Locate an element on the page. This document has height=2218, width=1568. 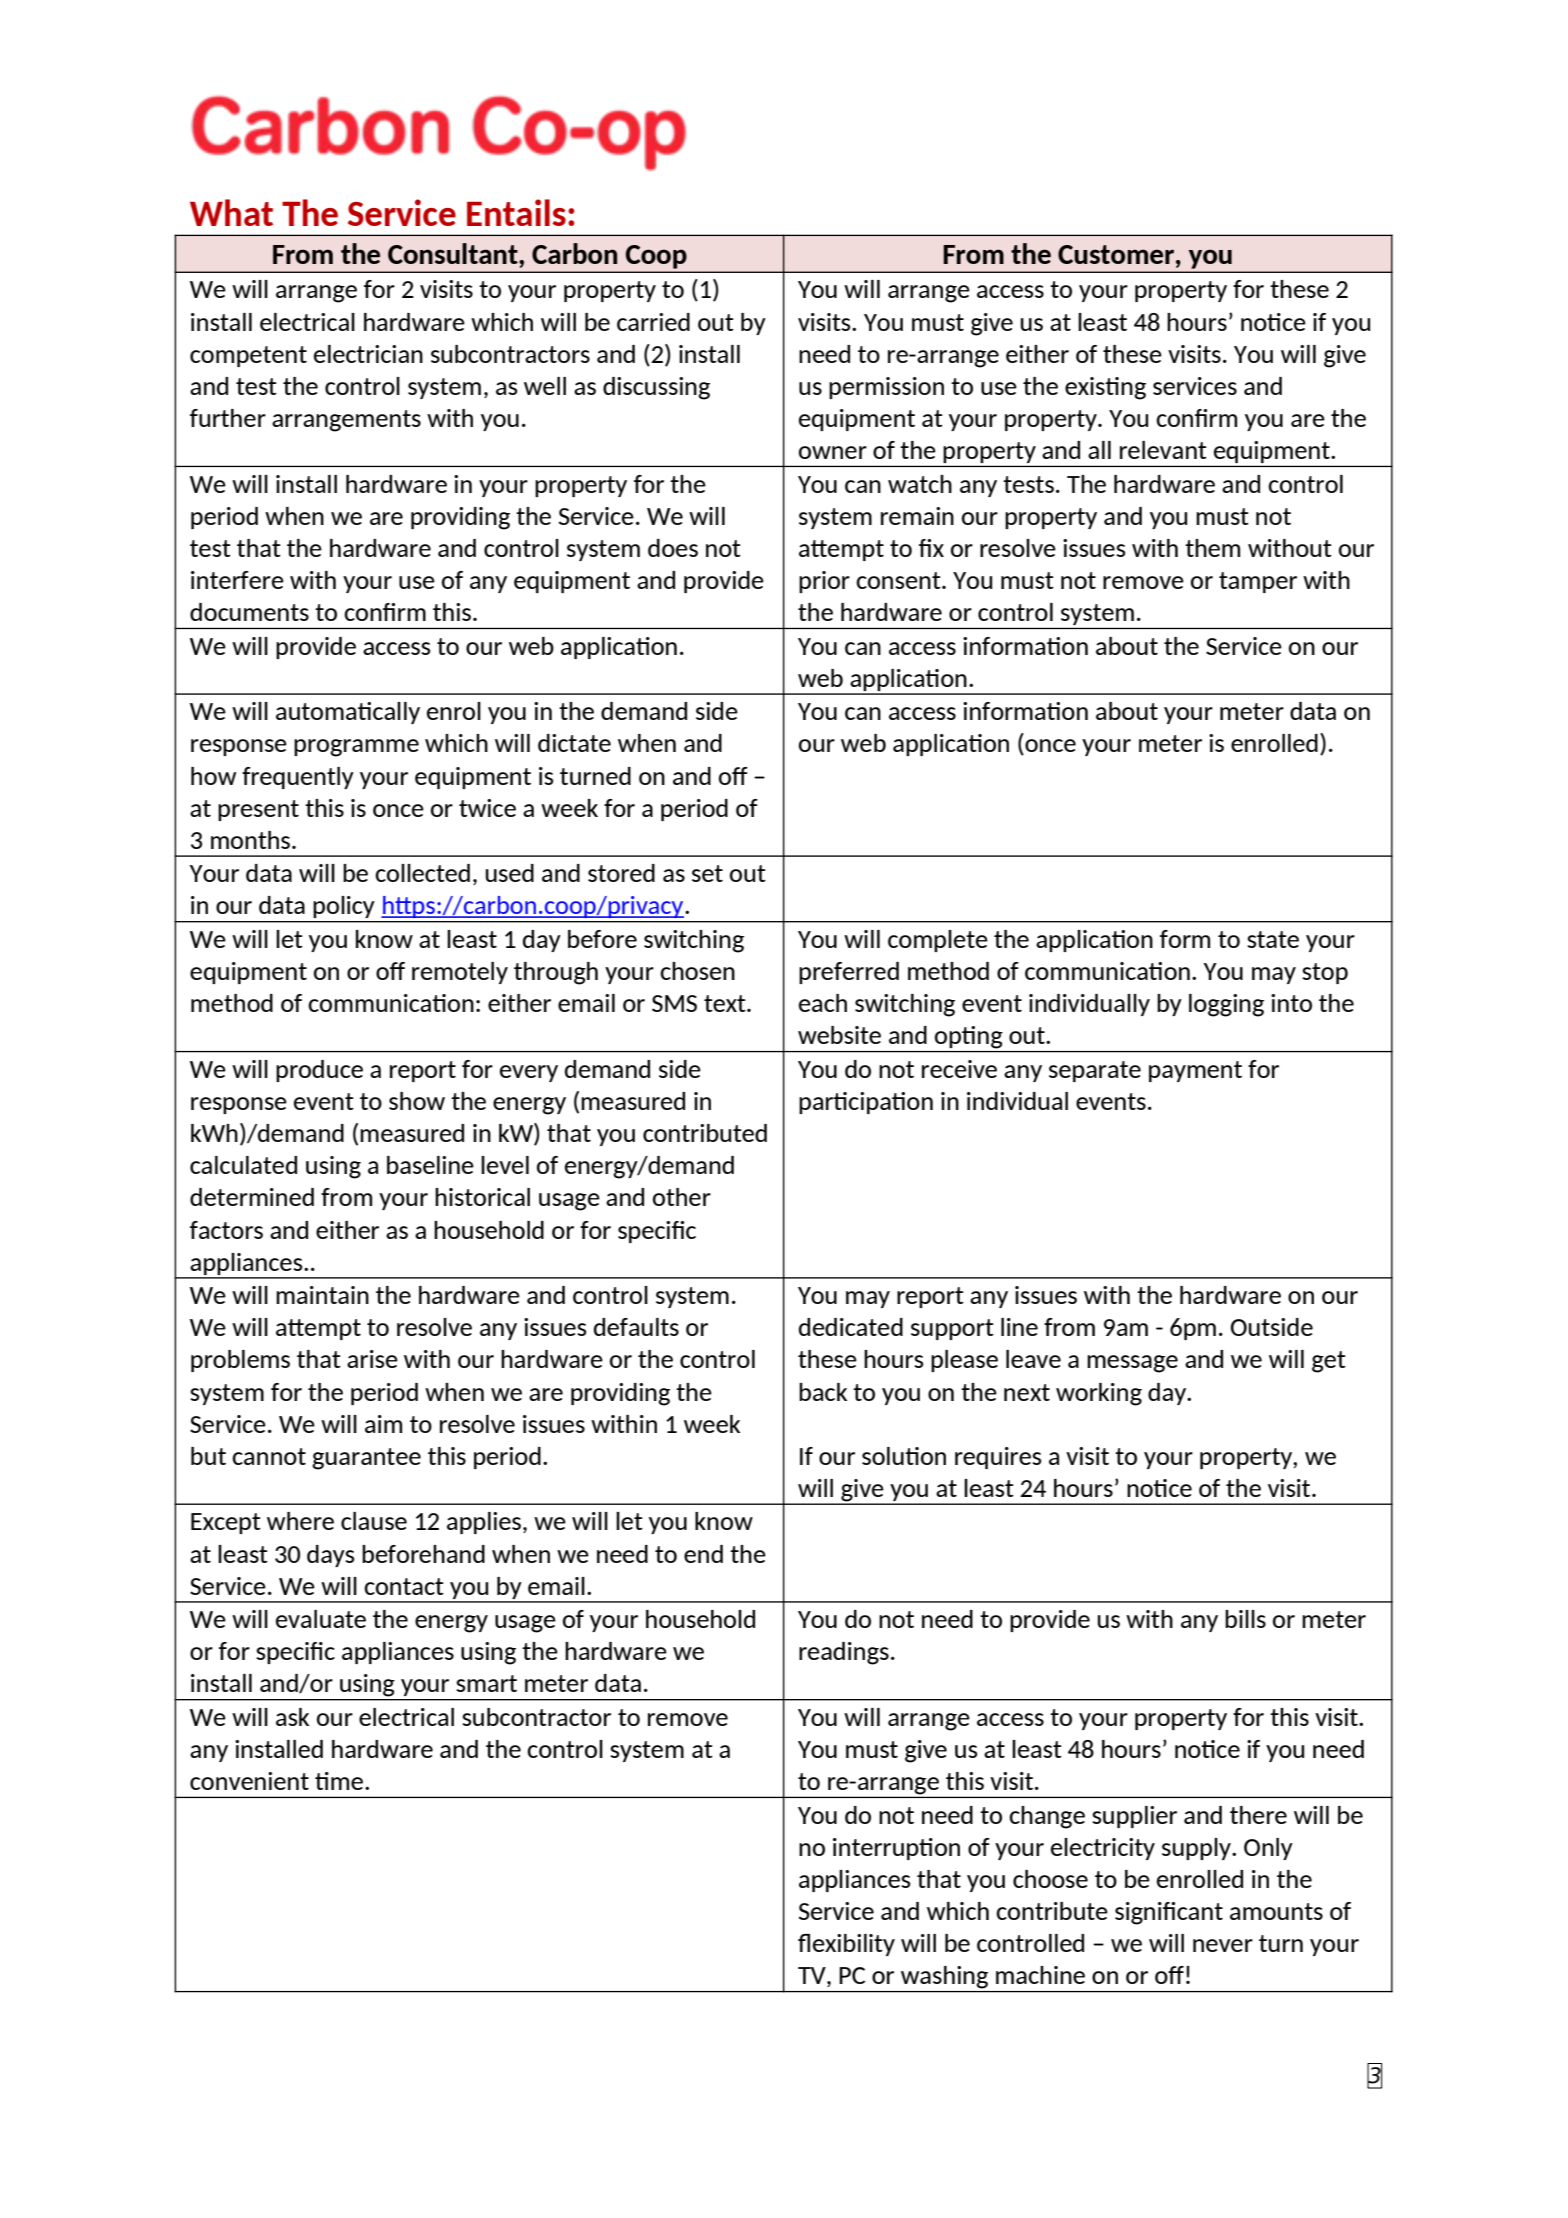
policy is located at coordinates (344, 907).
